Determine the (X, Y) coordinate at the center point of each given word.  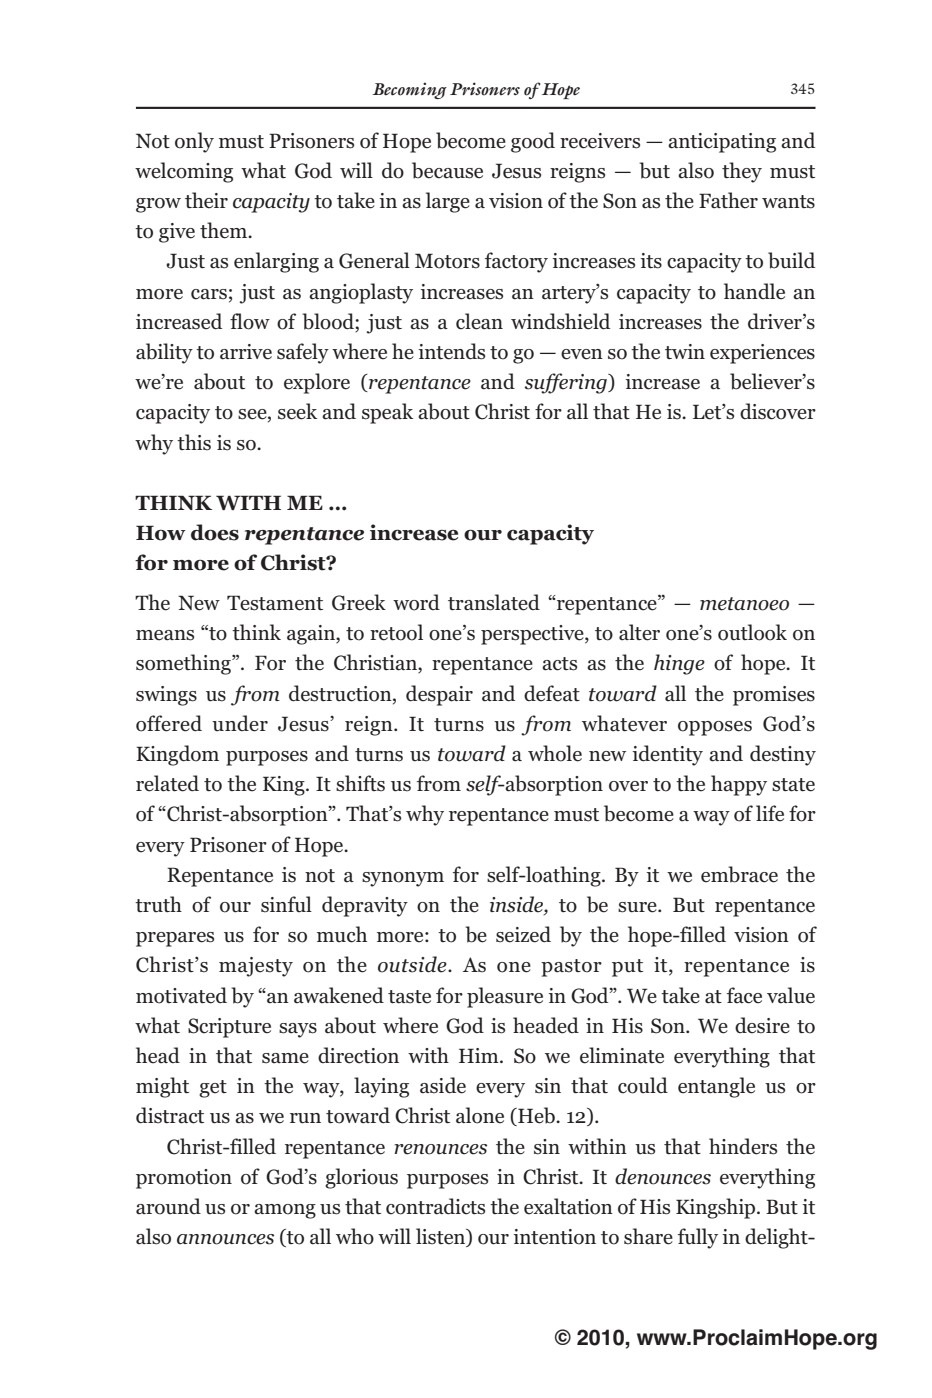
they (742, 172)
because (447, 170)
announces (225, 1239)
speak (387, 413)
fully (698, 1238)
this (194, 442)
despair (439, 695)
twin (685, 351)
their (206, 200)
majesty (256, 967)
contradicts (435, 1206)
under (240, 723)
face (744, 995)
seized (523, 934)
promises (774, 696)
